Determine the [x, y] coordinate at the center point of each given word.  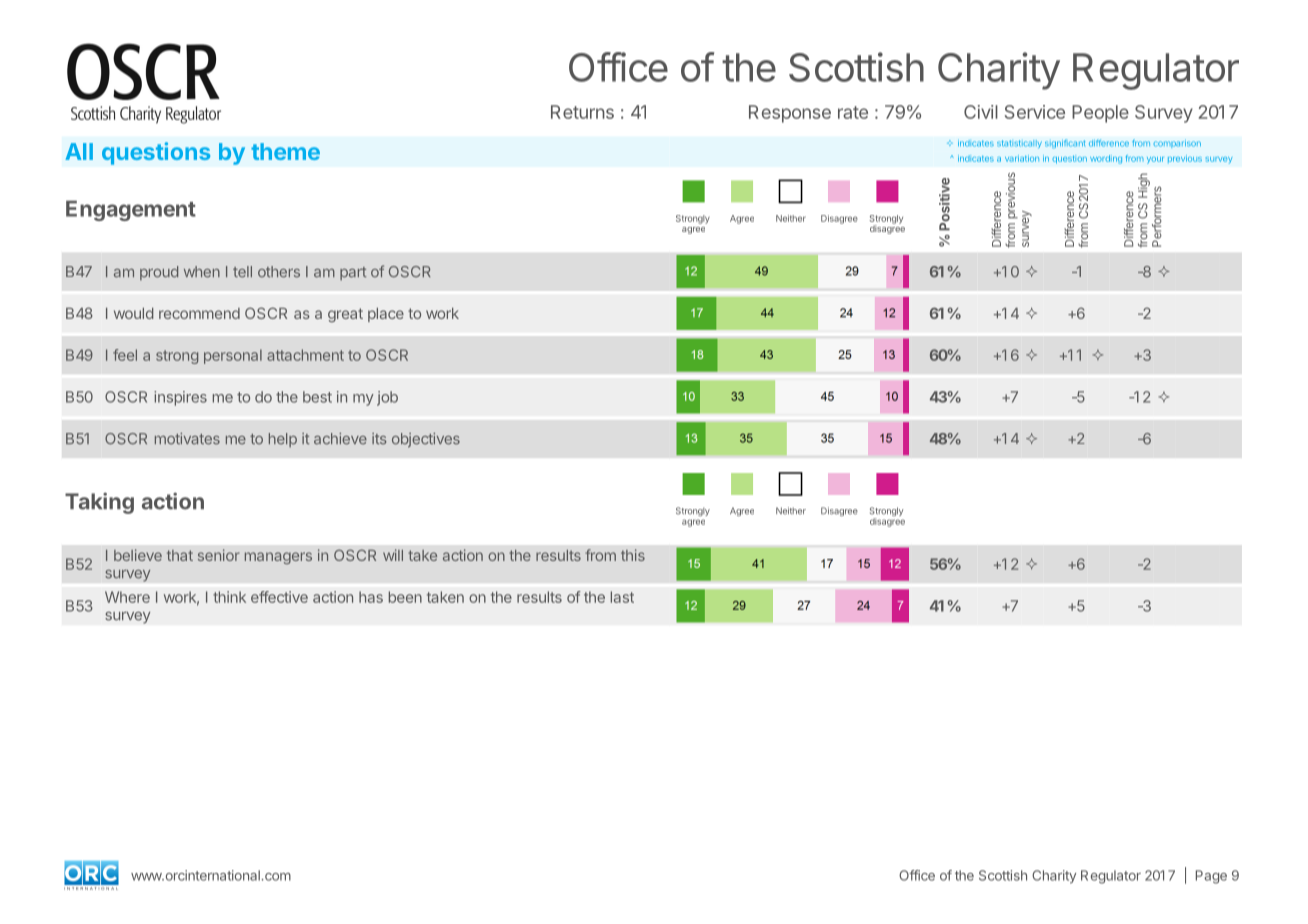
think [229, 597]
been [405, 597]
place [386, 315]
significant [1065, 144]
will [393, 555]
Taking [99, 503]
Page [1211, 877]
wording [1106, 159]
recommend [199, 313]
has [371, 597]
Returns [582, 112]
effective [279, 597]
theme [285, 151]
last [622, 597]
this [633, 555]
